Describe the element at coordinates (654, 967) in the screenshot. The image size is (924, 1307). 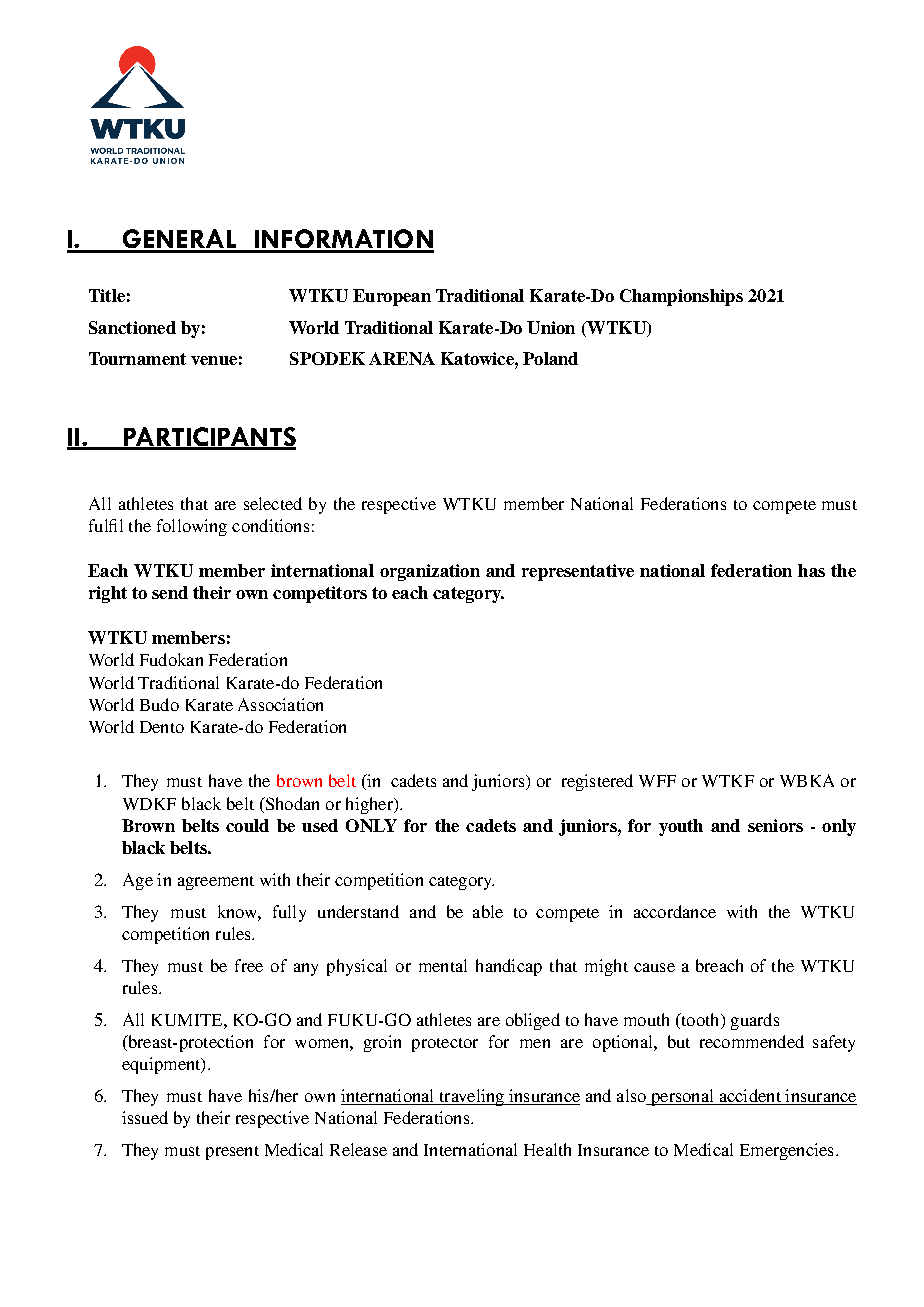
I see `cause` at that location.
